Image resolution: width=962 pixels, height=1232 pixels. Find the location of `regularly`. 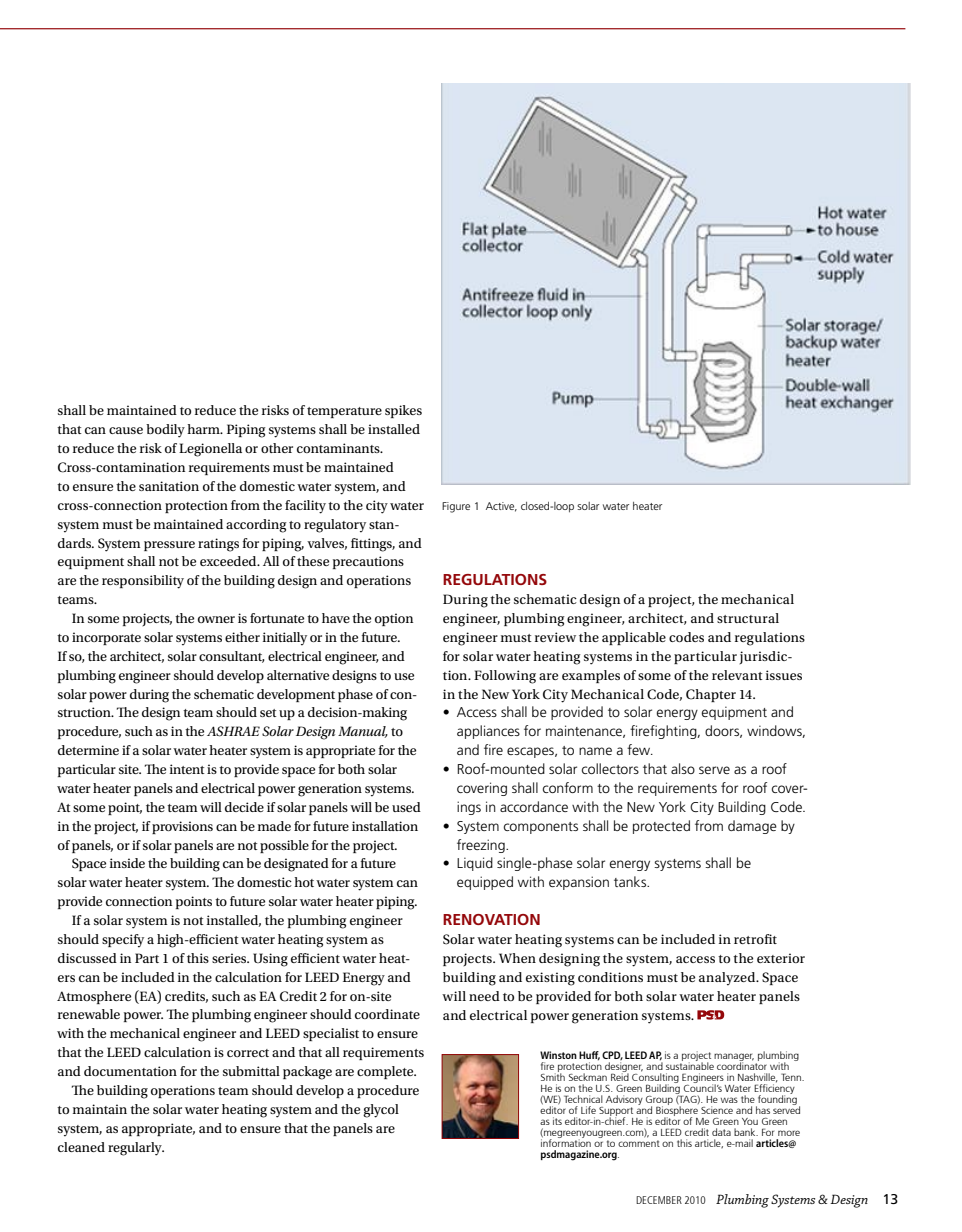

regularly is located at coordinates (136, 1149).
